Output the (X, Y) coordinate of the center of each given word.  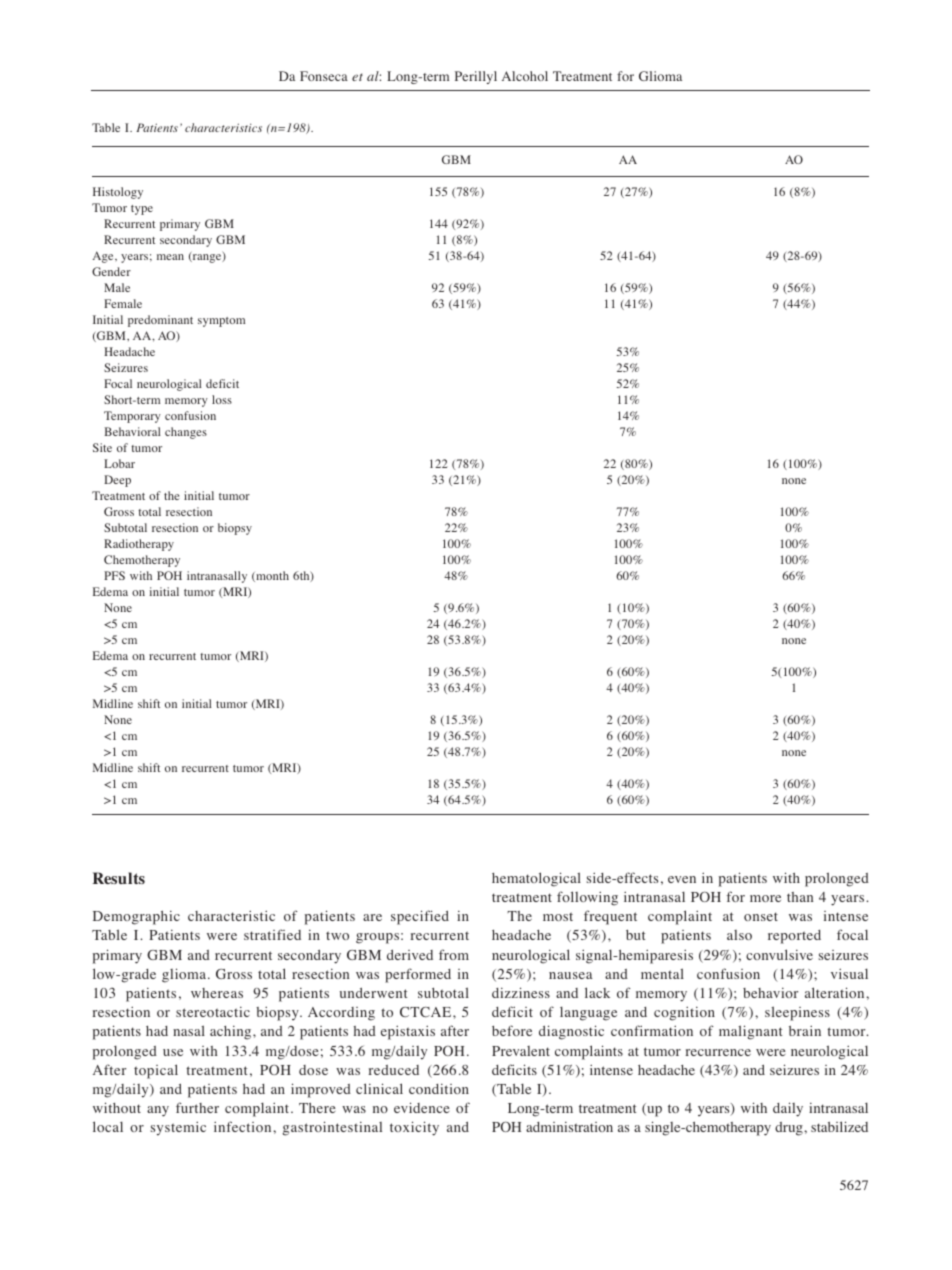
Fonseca (324, 76)
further (197, 1107)
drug (790, 1129)
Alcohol (525, 76)
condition (439, 1089)
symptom (221, 322)
